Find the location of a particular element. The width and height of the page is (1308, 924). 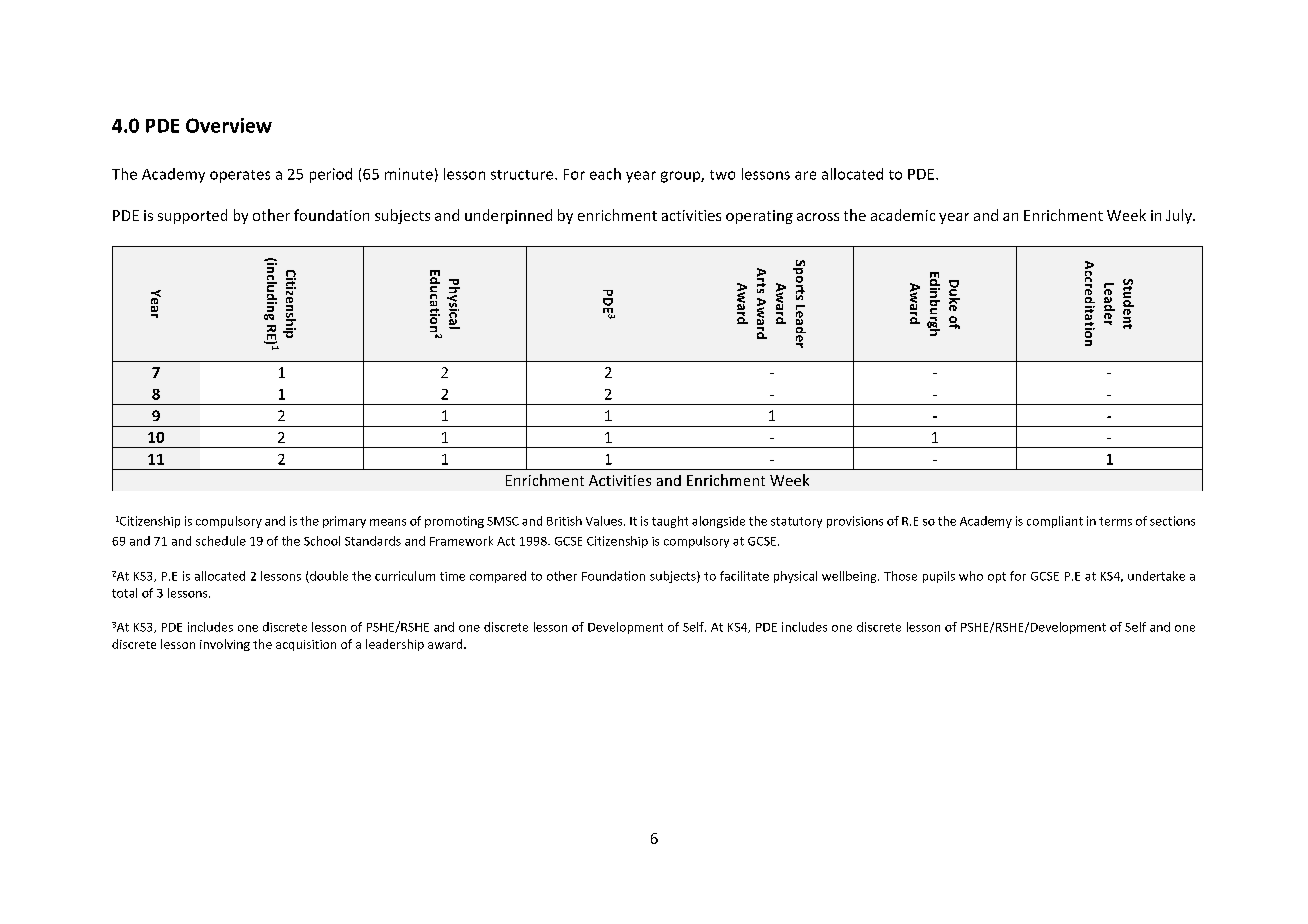

supported is located at coordinates (192, 216).
